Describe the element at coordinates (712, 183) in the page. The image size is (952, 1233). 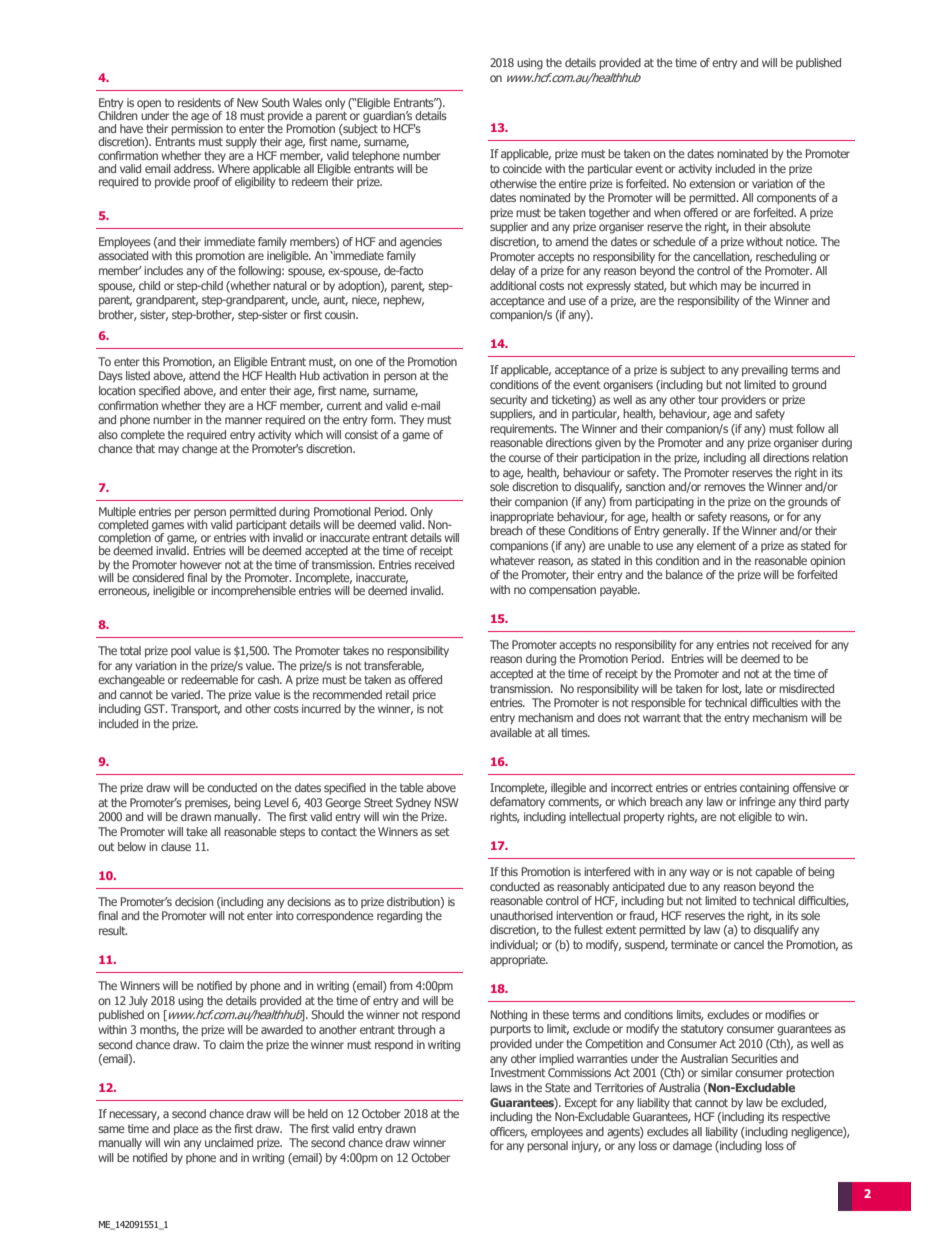
I see `extension` at that location.
